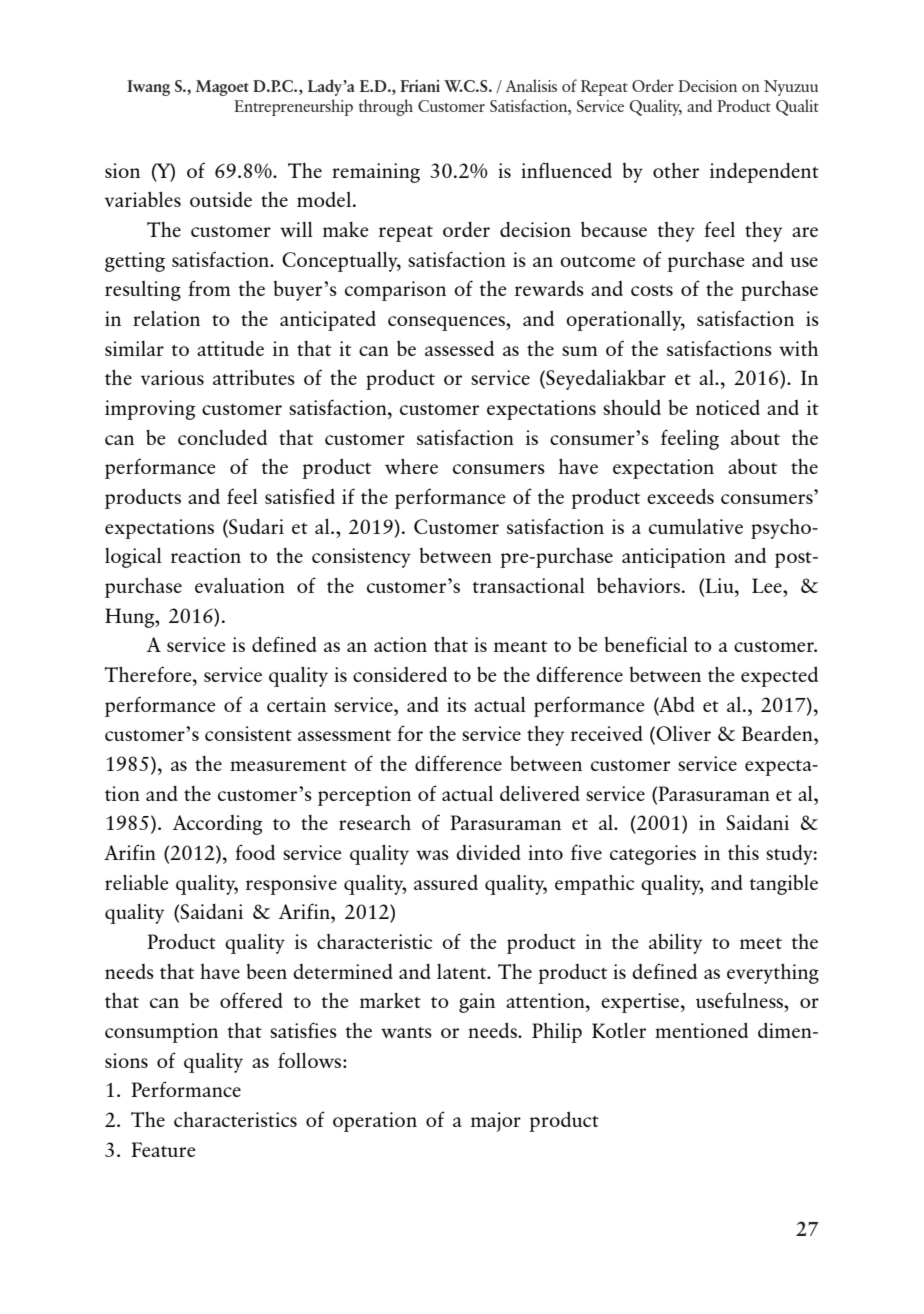 This screenshot has height=1314, width=924. Describe the element at coordinates (520, 646) in the screenshot. I see `meant` at that location.
